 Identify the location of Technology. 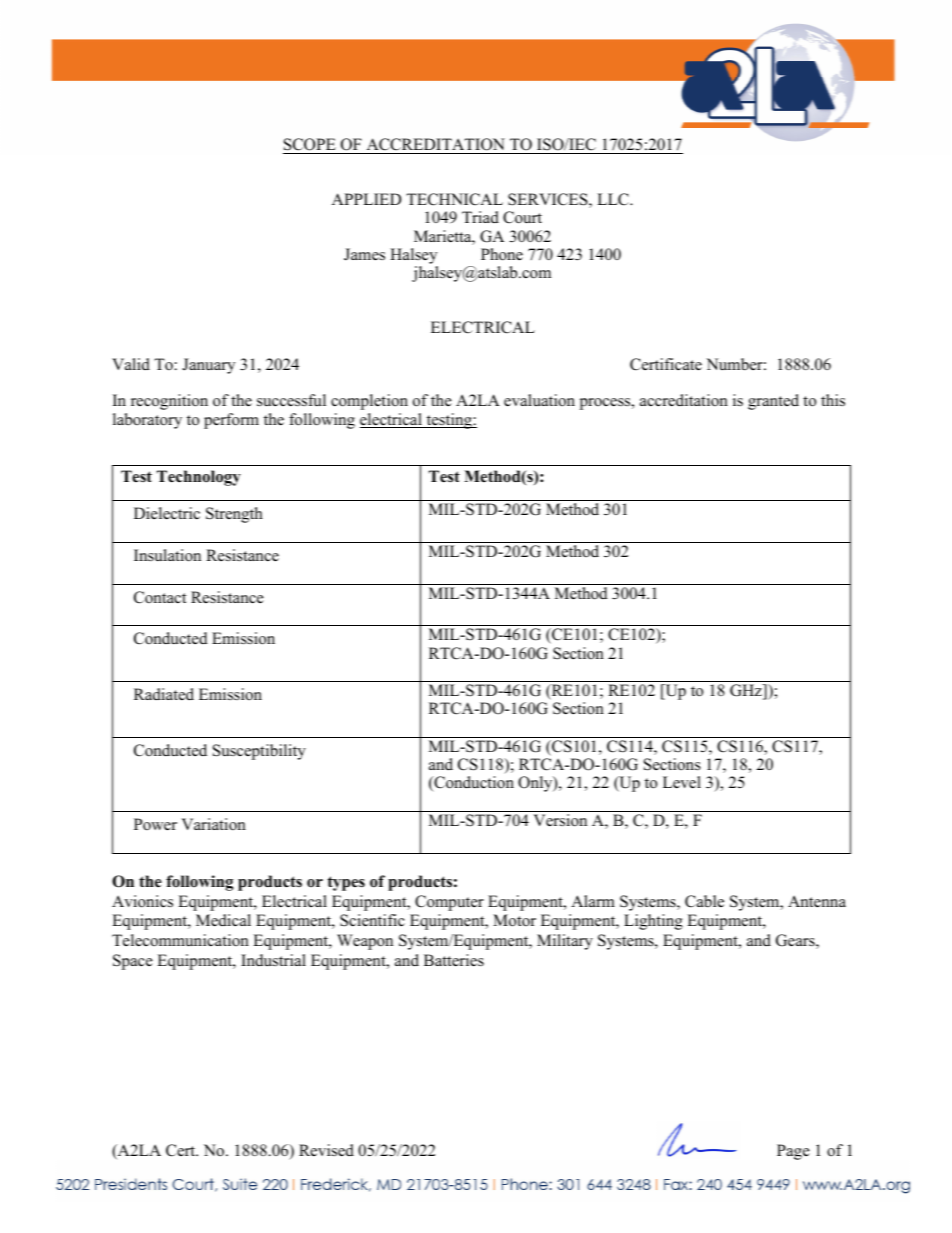
(199, 478).
